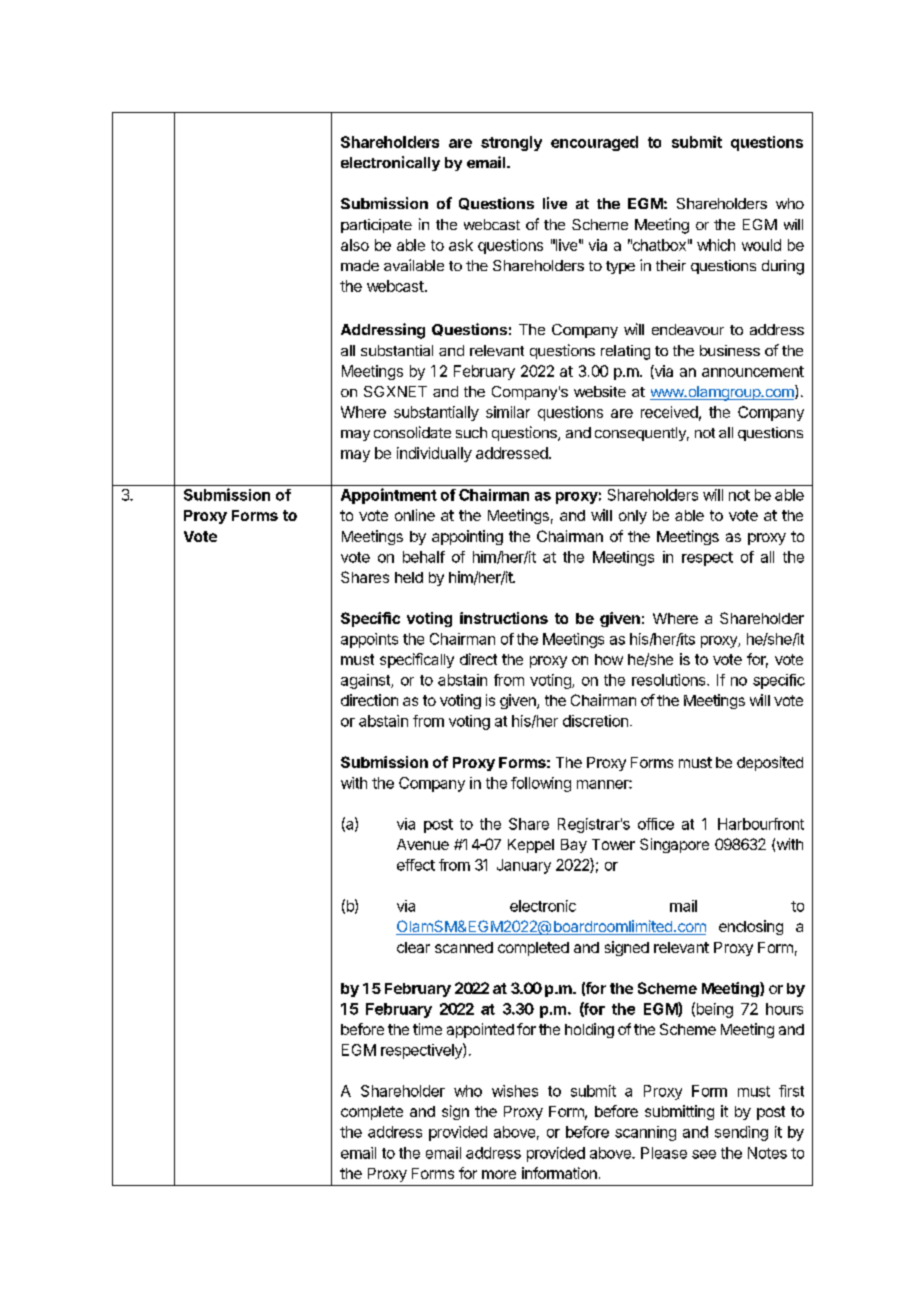 This document has height=1308, width=924. Describe the element at coordinates (415, 515) in the document. I see `online` at that location.
